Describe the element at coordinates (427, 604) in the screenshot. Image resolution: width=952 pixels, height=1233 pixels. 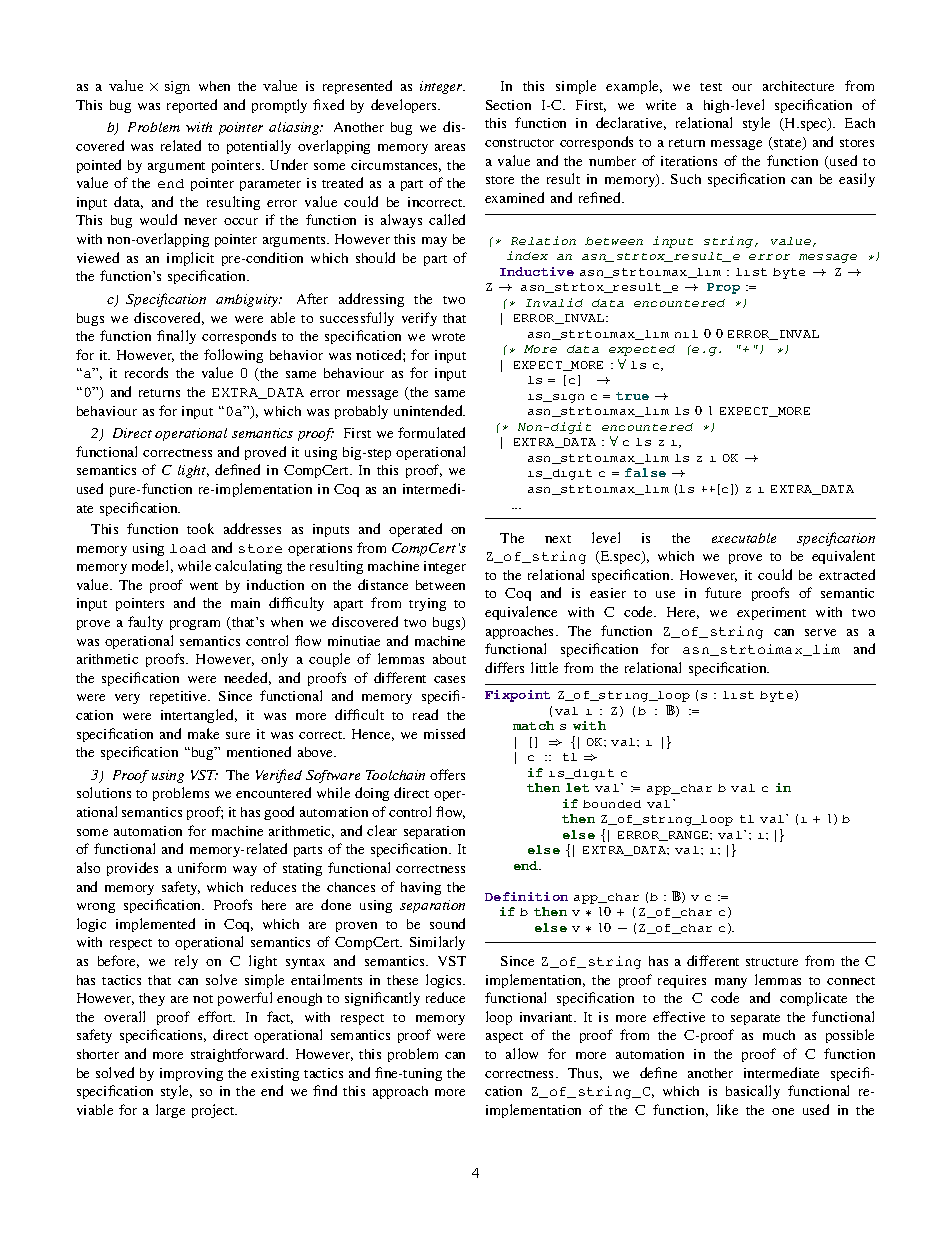
I see `trying` at that location.
